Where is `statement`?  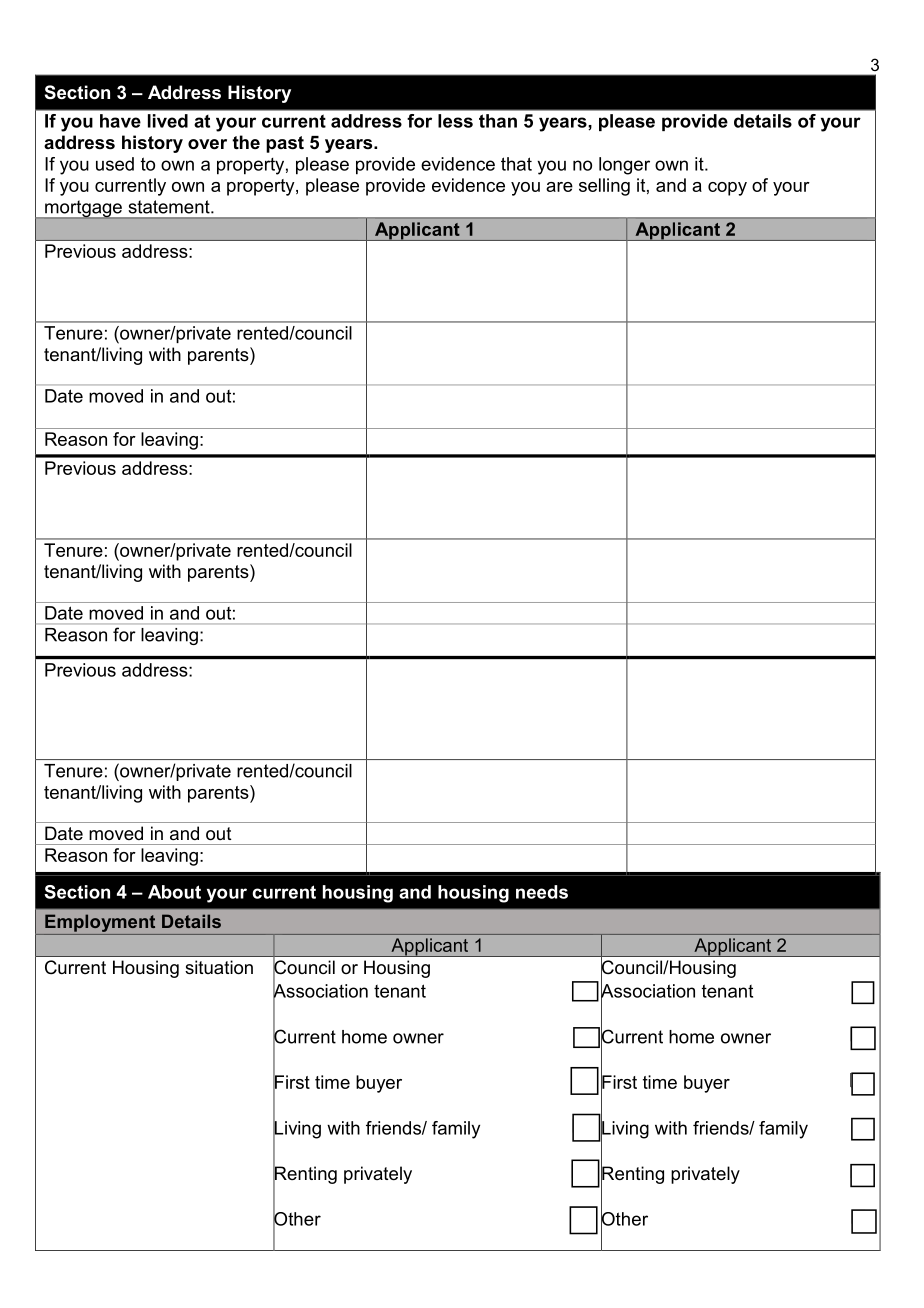
statement is located at coordinates (170, 207).
